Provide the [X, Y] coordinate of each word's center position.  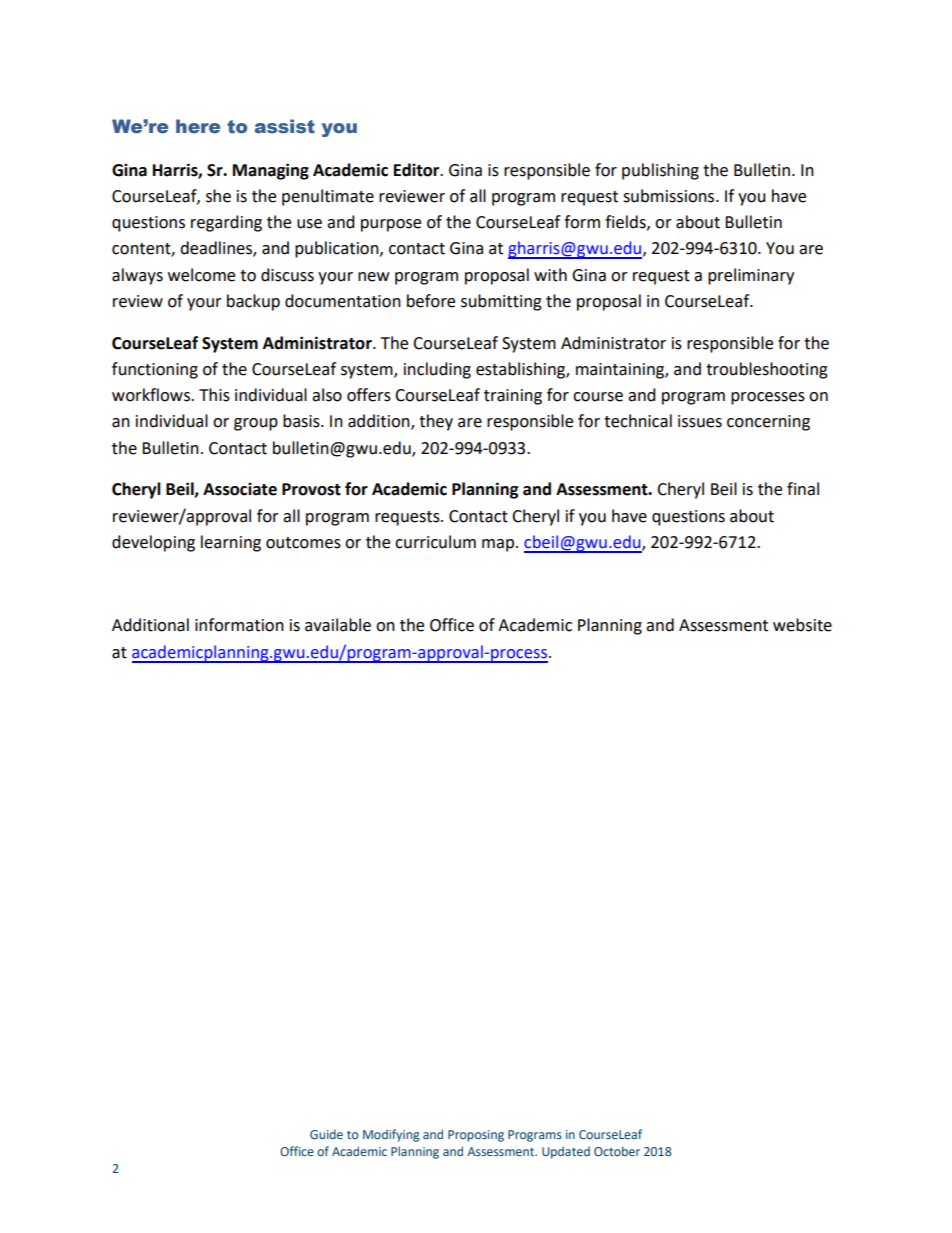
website [802, 625]
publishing [660, 171]
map [499, 545]
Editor [418, 170]
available [338, 625]
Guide [326, 1134]
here [198, 126]
